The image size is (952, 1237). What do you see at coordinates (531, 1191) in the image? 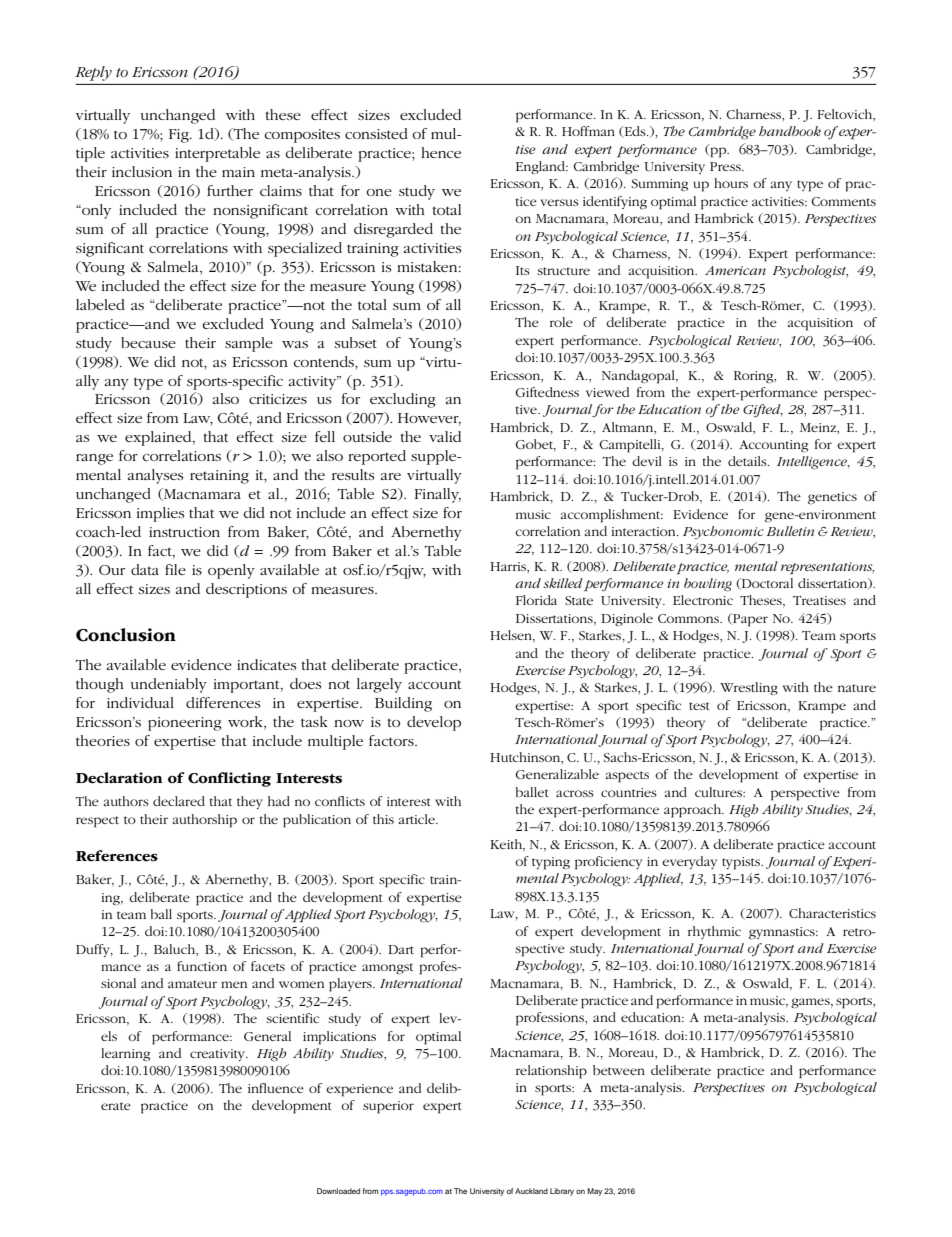
I see `Auckland` at bounding box center [531, 1191].
